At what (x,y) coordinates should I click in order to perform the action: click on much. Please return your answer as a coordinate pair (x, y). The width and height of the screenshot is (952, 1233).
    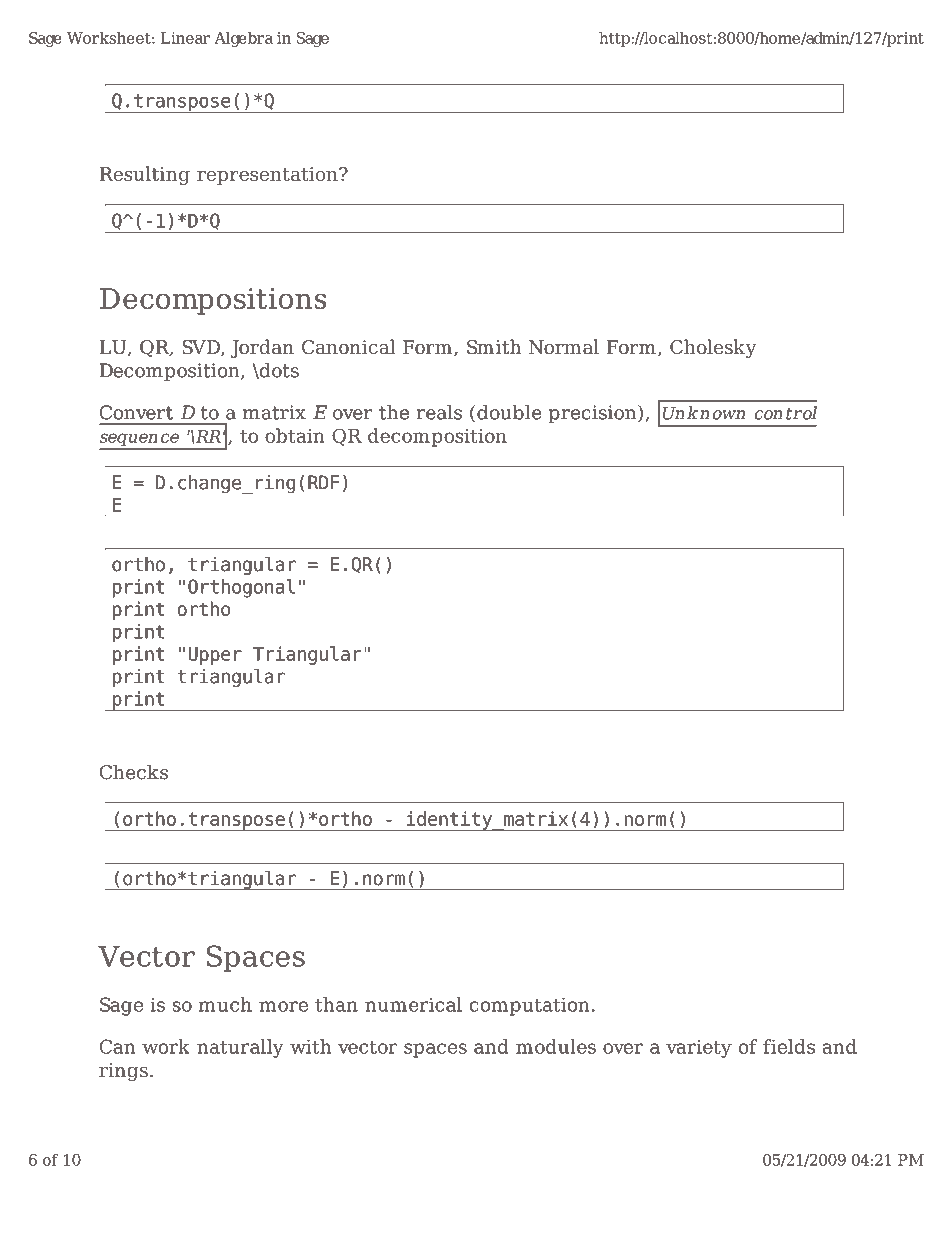
    Looking at the image, I should click on (225, 1004).
